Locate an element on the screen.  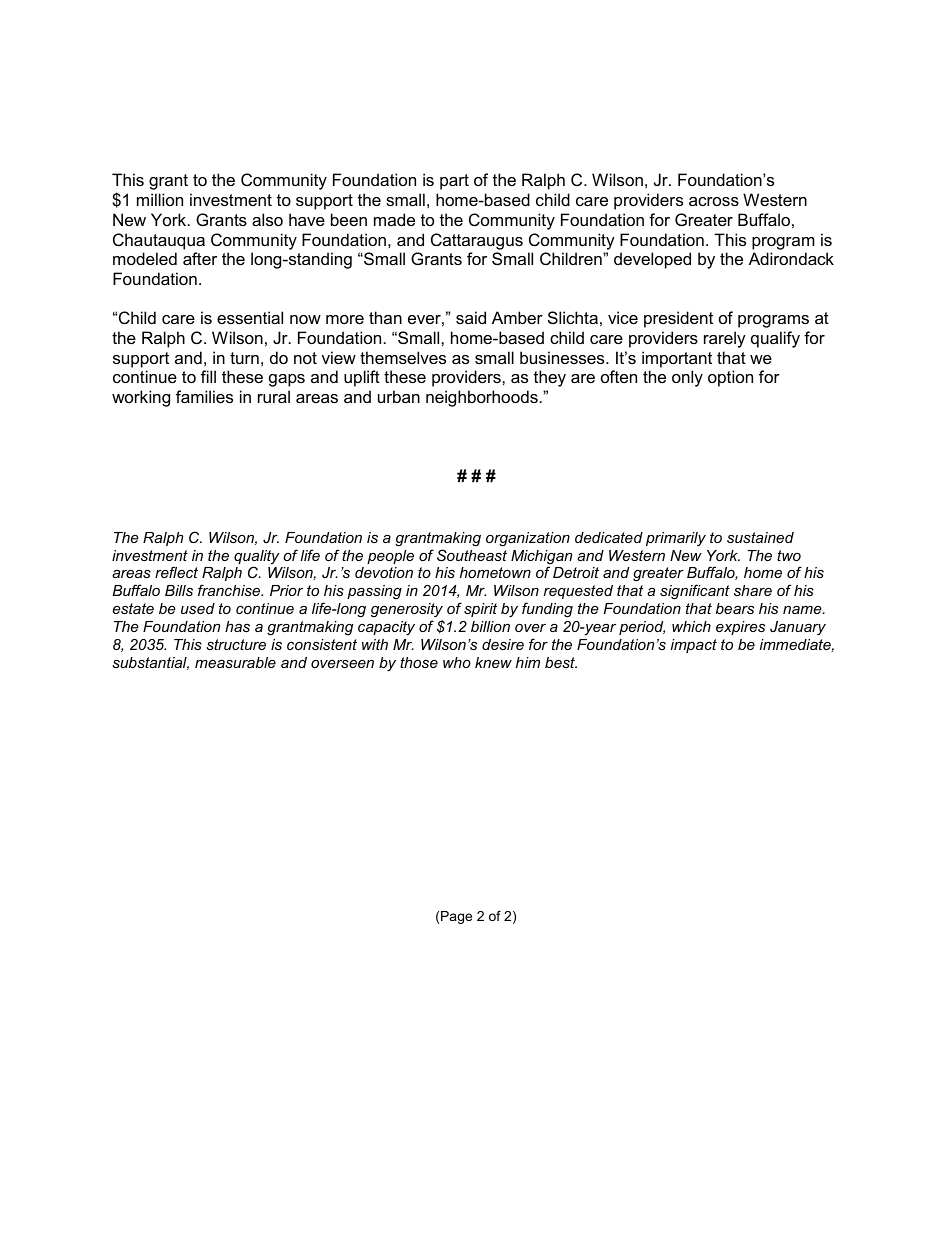
rarely is located at coordinates (725, 339).
